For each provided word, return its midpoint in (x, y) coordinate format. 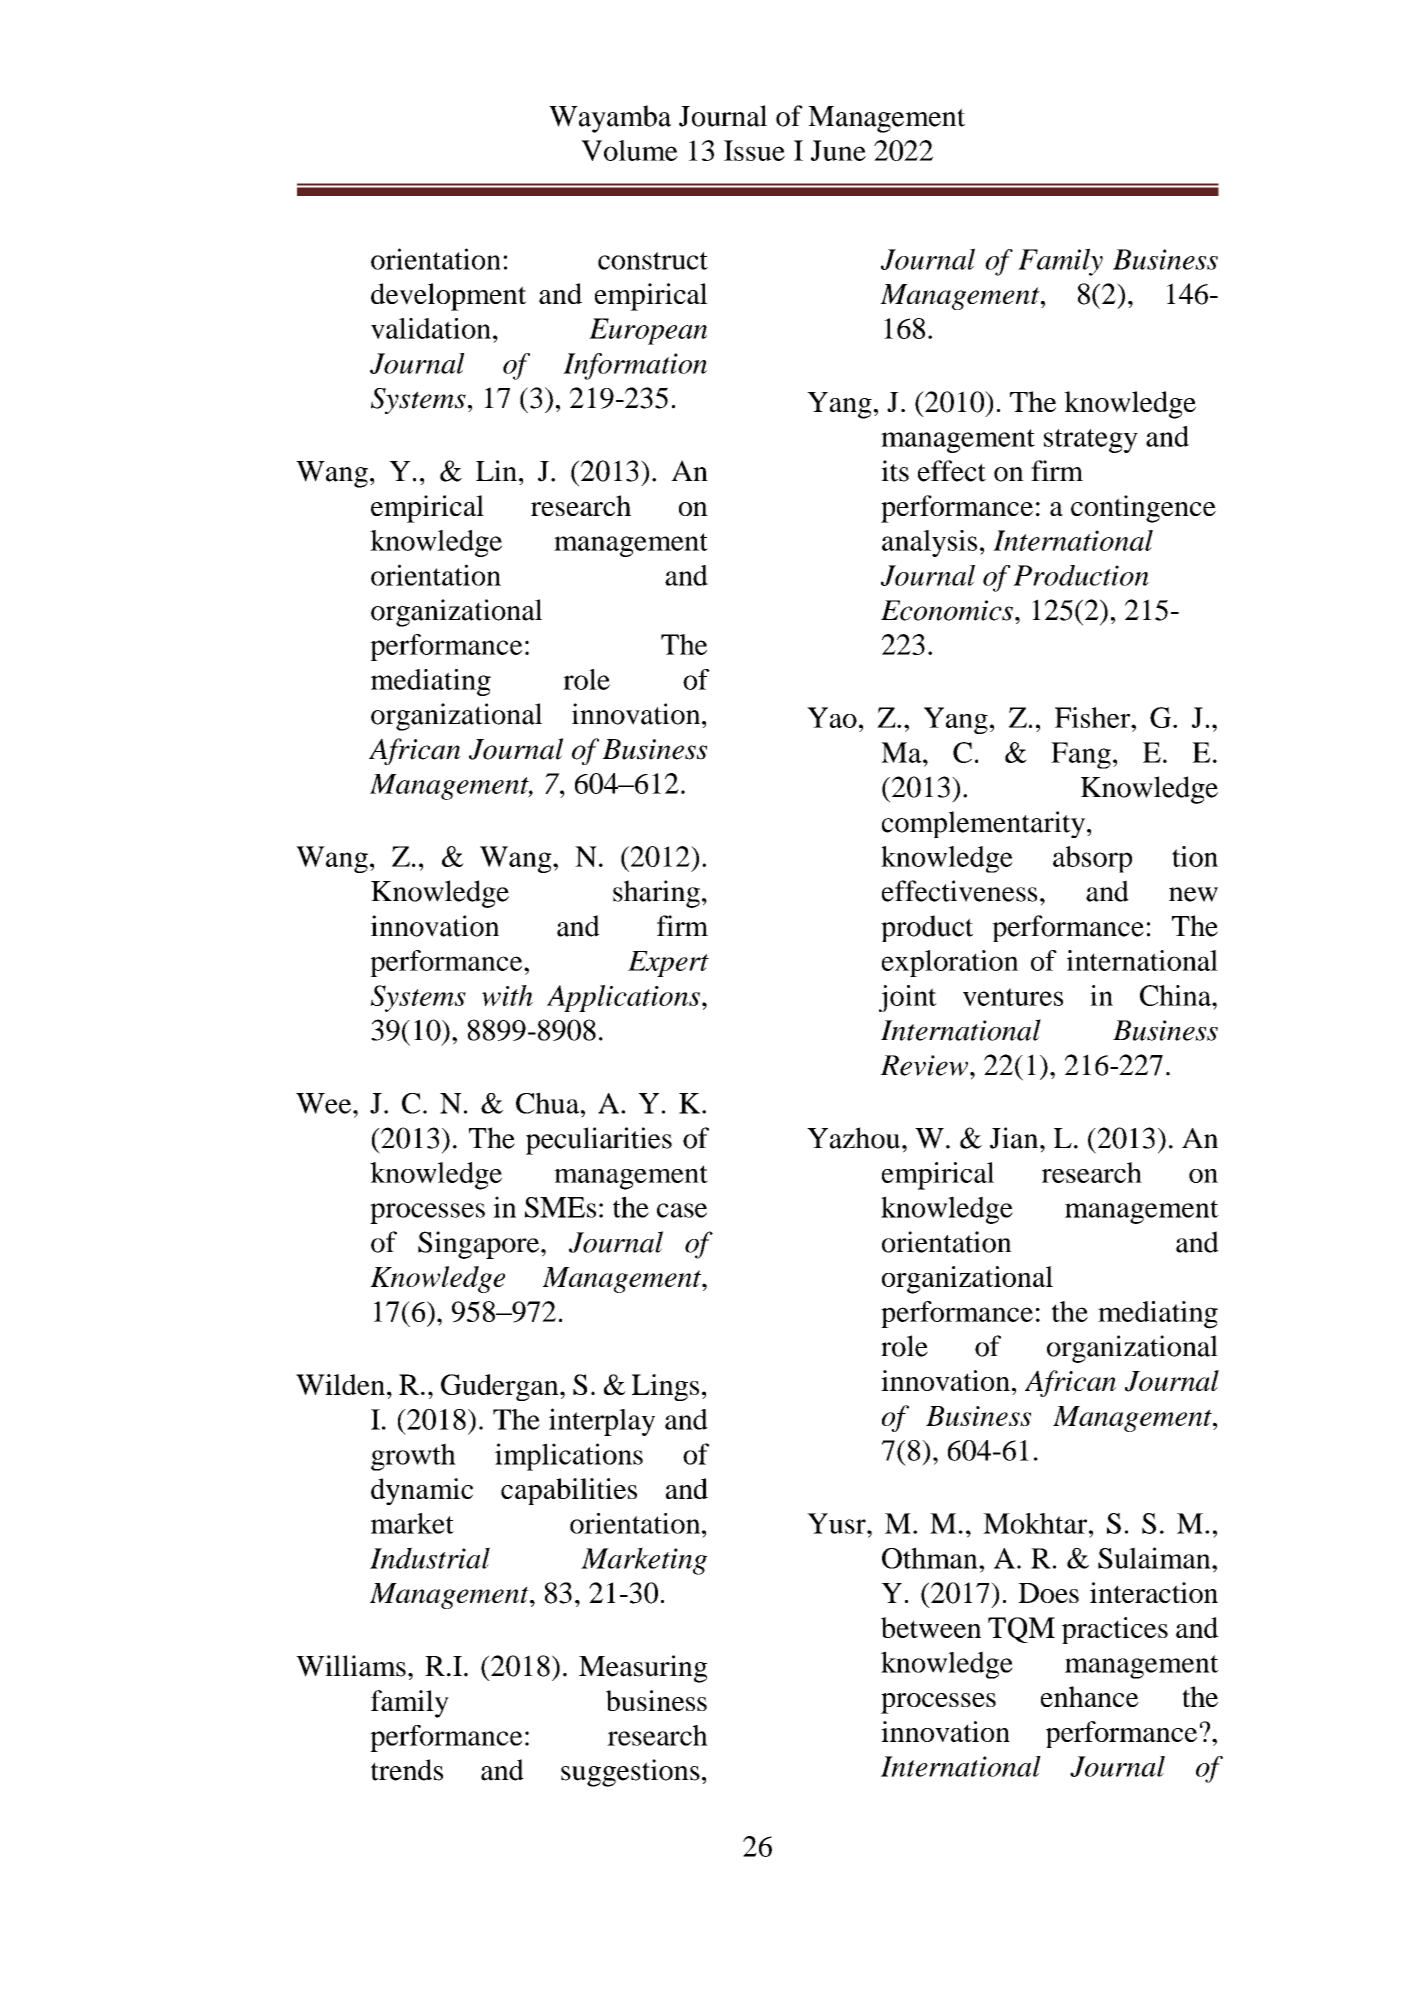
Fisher (1094, 717)
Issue (754, 150)
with (507, 995)
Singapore (480, 1245)
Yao (832, 717)
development (448, 297)
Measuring (643, 1669)
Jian (1015, 1138)
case (682, 1210)
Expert (668, 964)
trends (407, 1770)
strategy (1091, 441)
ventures (1013, 997)
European (648, 331)
